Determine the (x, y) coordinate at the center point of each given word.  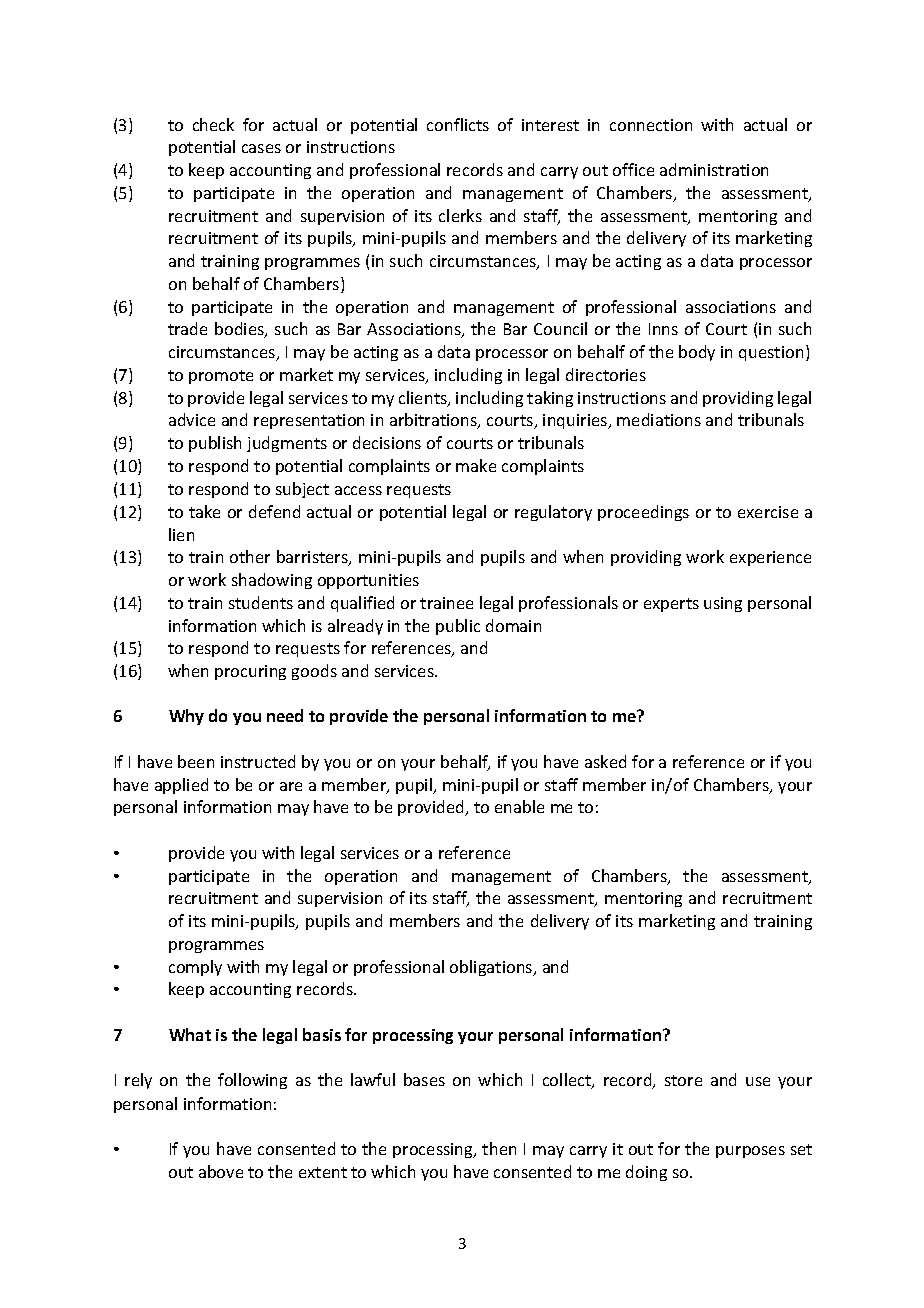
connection (651, 125)
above (221, 1171)
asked (605, 761)
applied (181, 786)
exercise (768, 512)
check (213, 124)
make (476, 465)
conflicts (458, 124)
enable (519, 806)
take (204, 511)
